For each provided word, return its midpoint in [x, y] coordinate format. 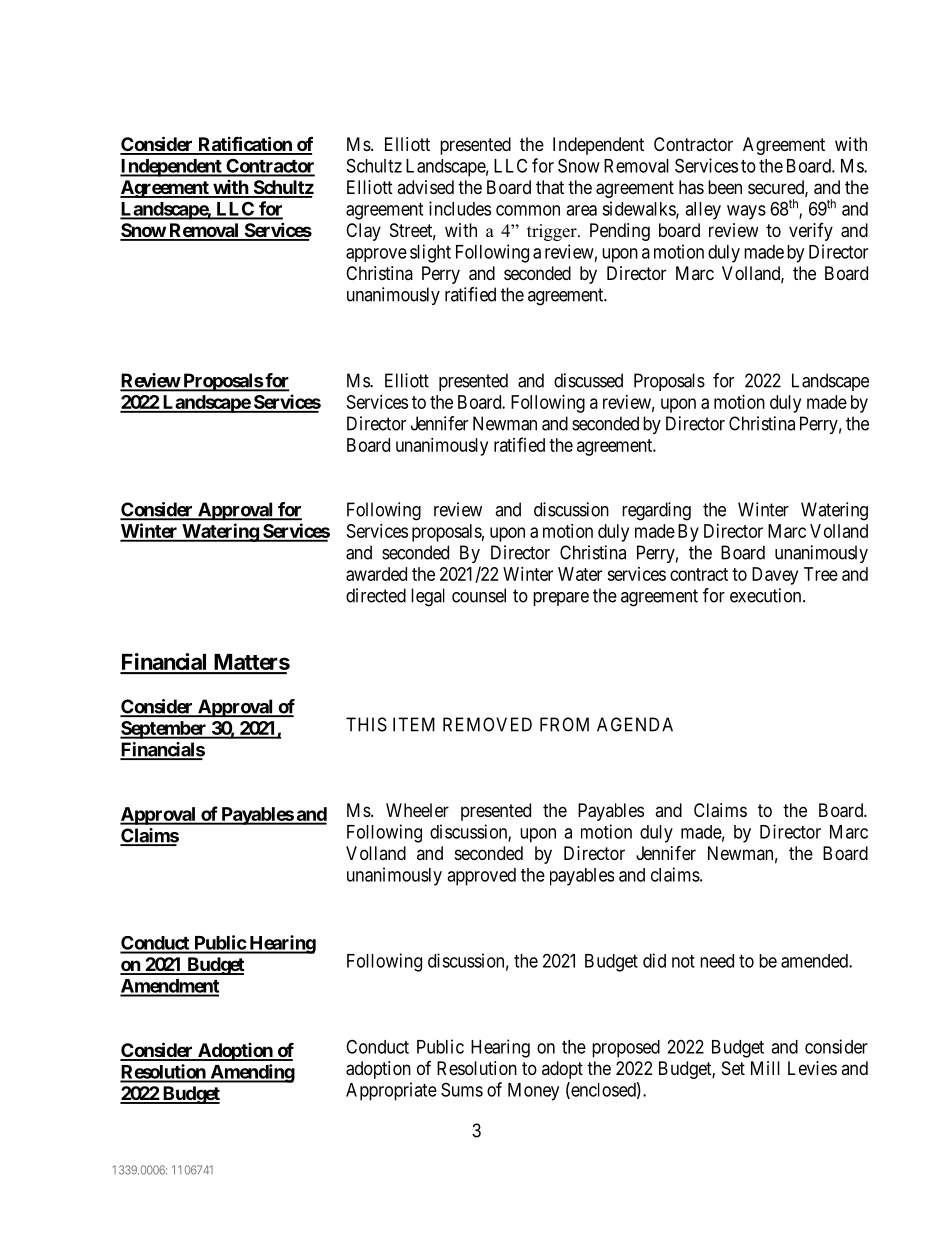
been [725, 187]
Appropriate [391, 1091]
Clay [363, 232]
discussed [588, 380]
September [164, 730]
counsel [479, 595]
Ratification [245, 145]
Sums [462, 1089]
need [717, 961]
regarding [656, 511]
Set [733, 1068]
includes [460, 208]
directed [376, 595]
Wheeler [417, 810]
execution [767, 595]
